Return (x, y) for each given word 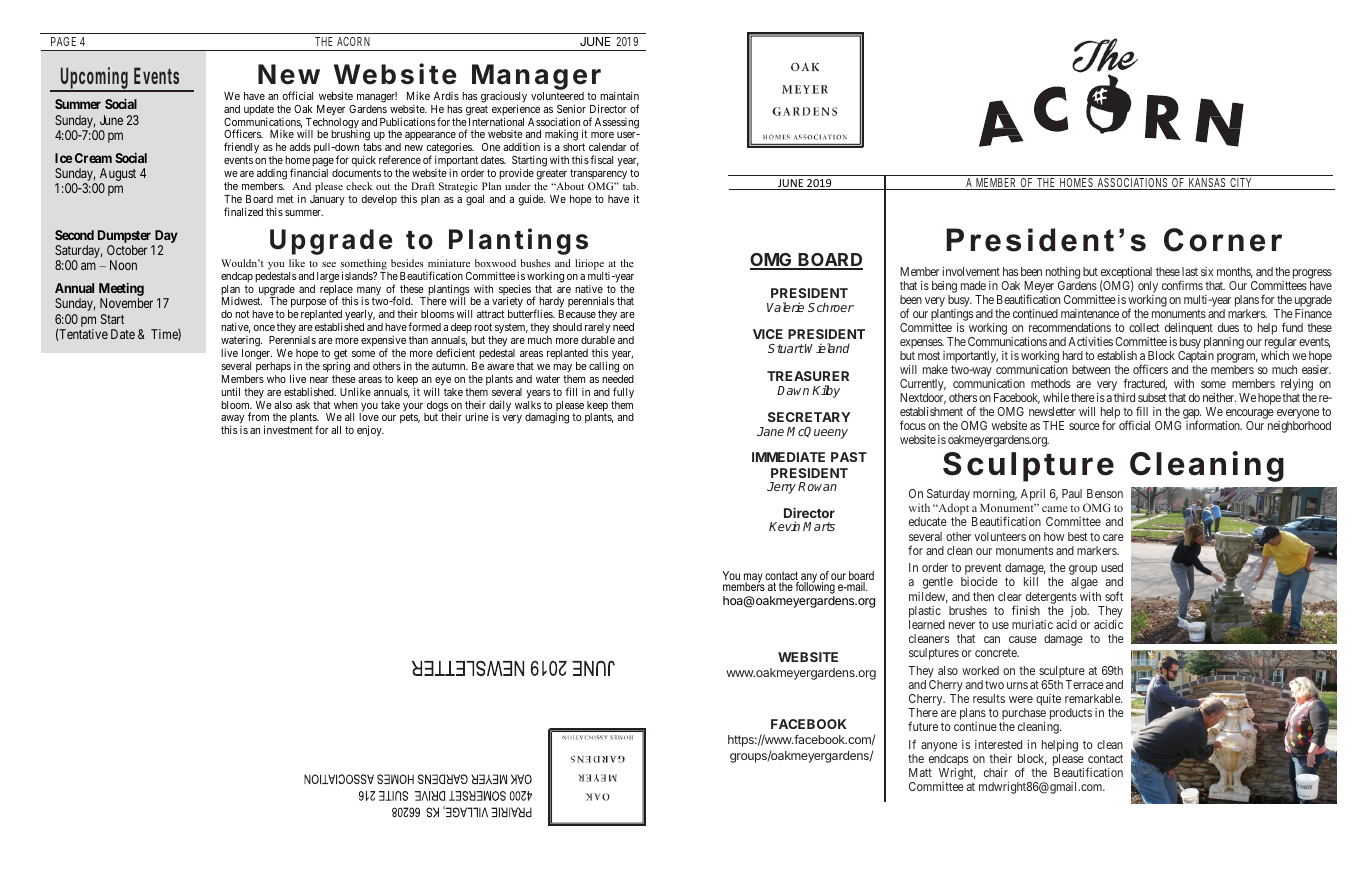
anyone (939, 748)
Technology (332, 124)
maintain (619, 95)
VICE (768, 334)
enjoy (370, 431)
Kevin (784, 526)
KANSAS (1207, 184)
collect (1144, 327)
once (264, 328)
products (1071, 714)
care (1113, 537)
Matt (920, 772)
